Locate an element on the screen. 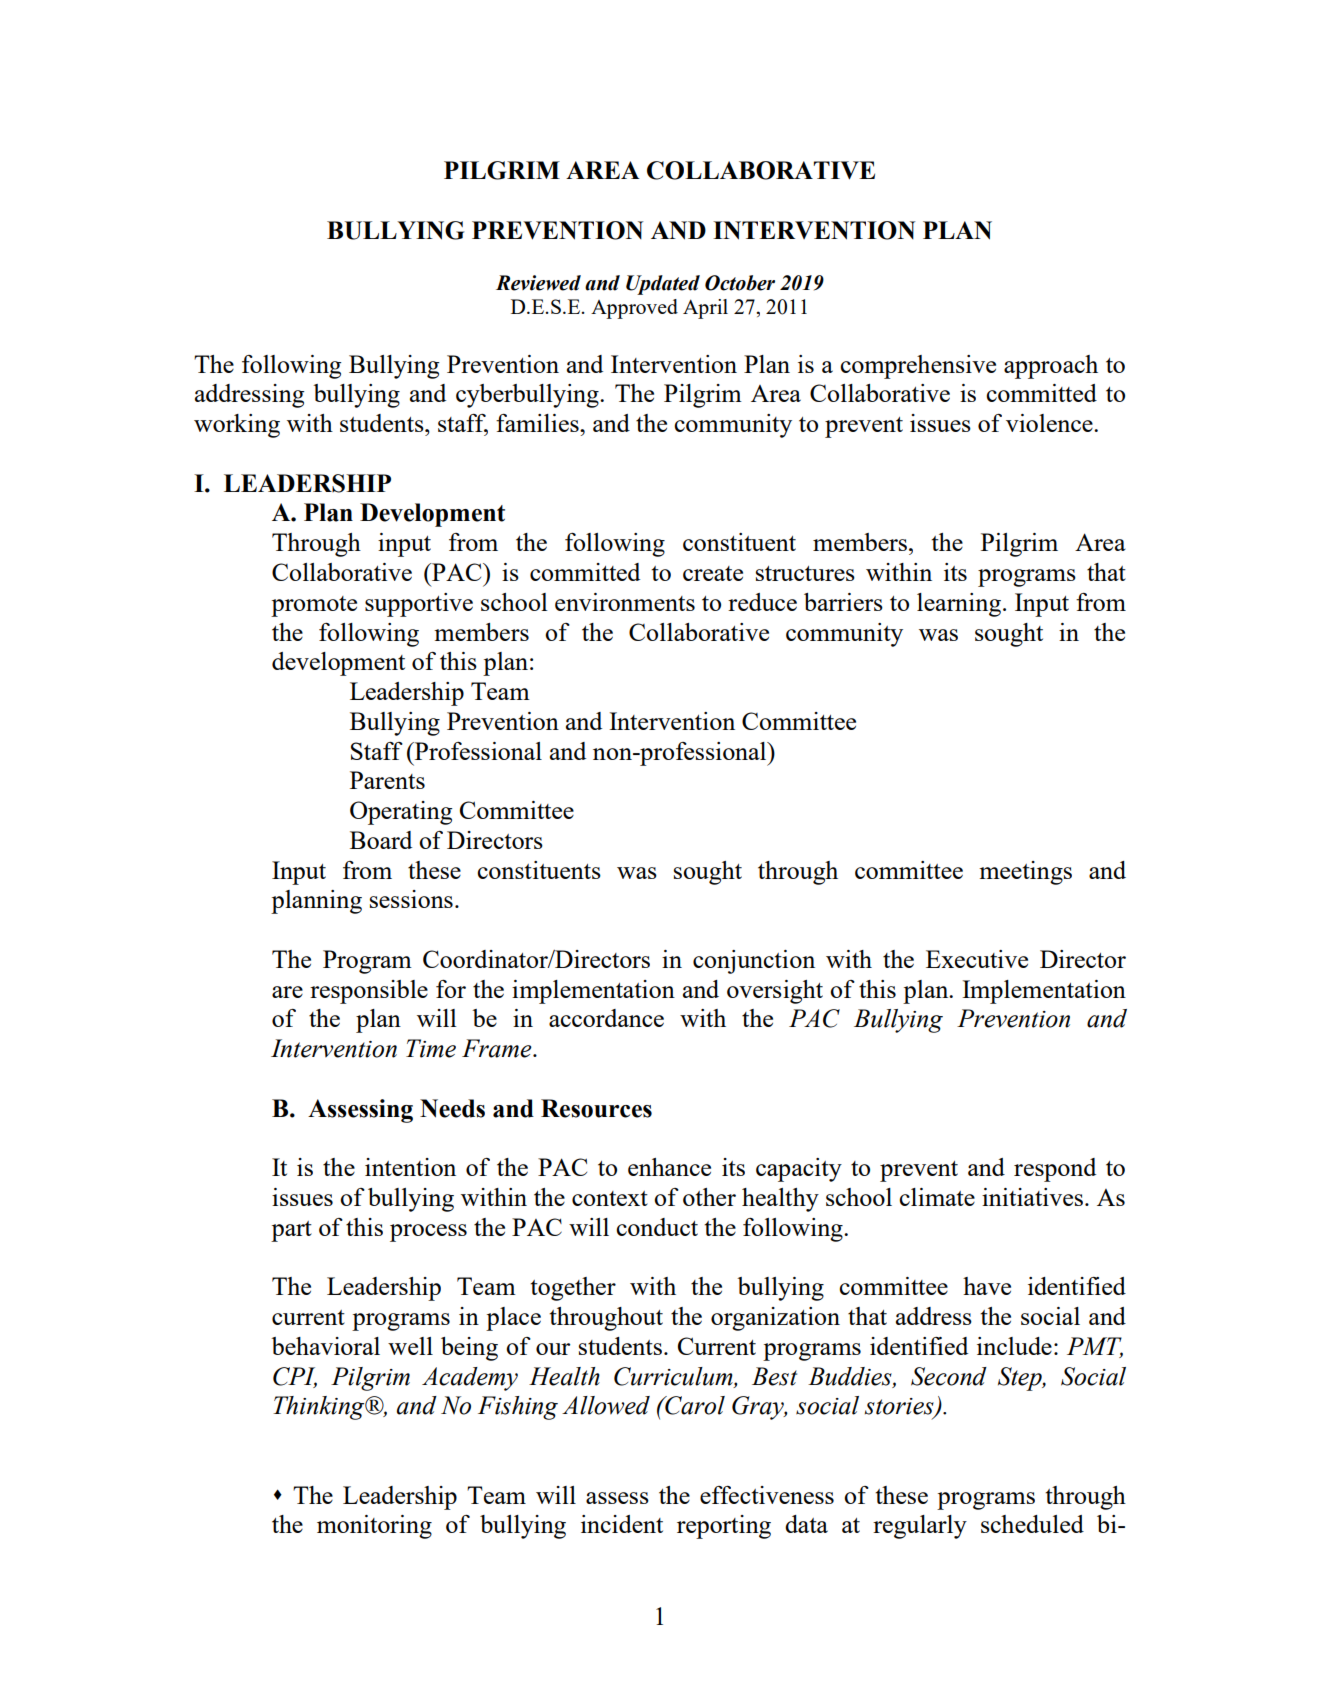 This screenshot has height=1708, width=1320. Needs is located at coordinates (452, 1108).
